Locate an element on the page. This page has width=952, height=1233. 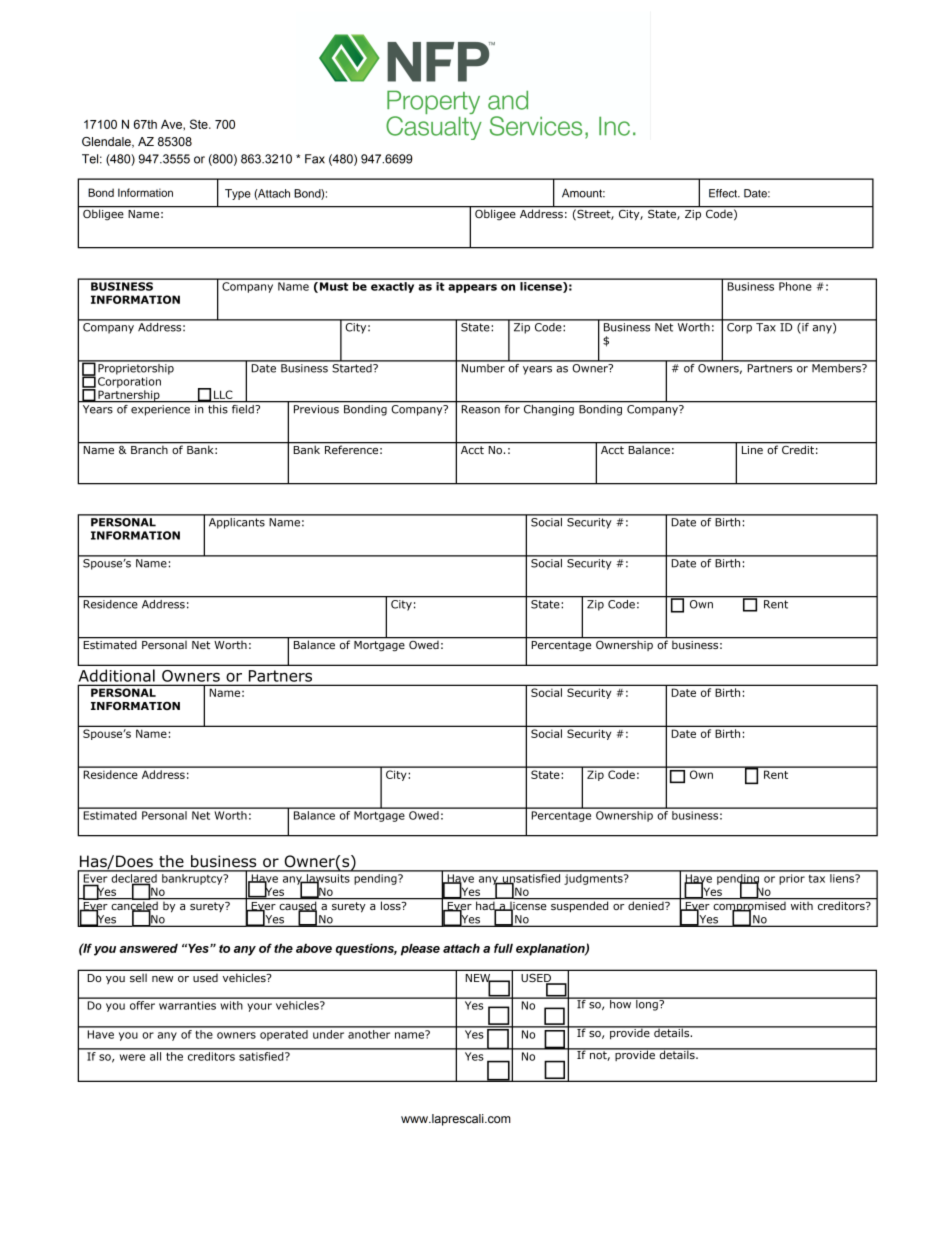
your is located at coordinates (259, 1007).
